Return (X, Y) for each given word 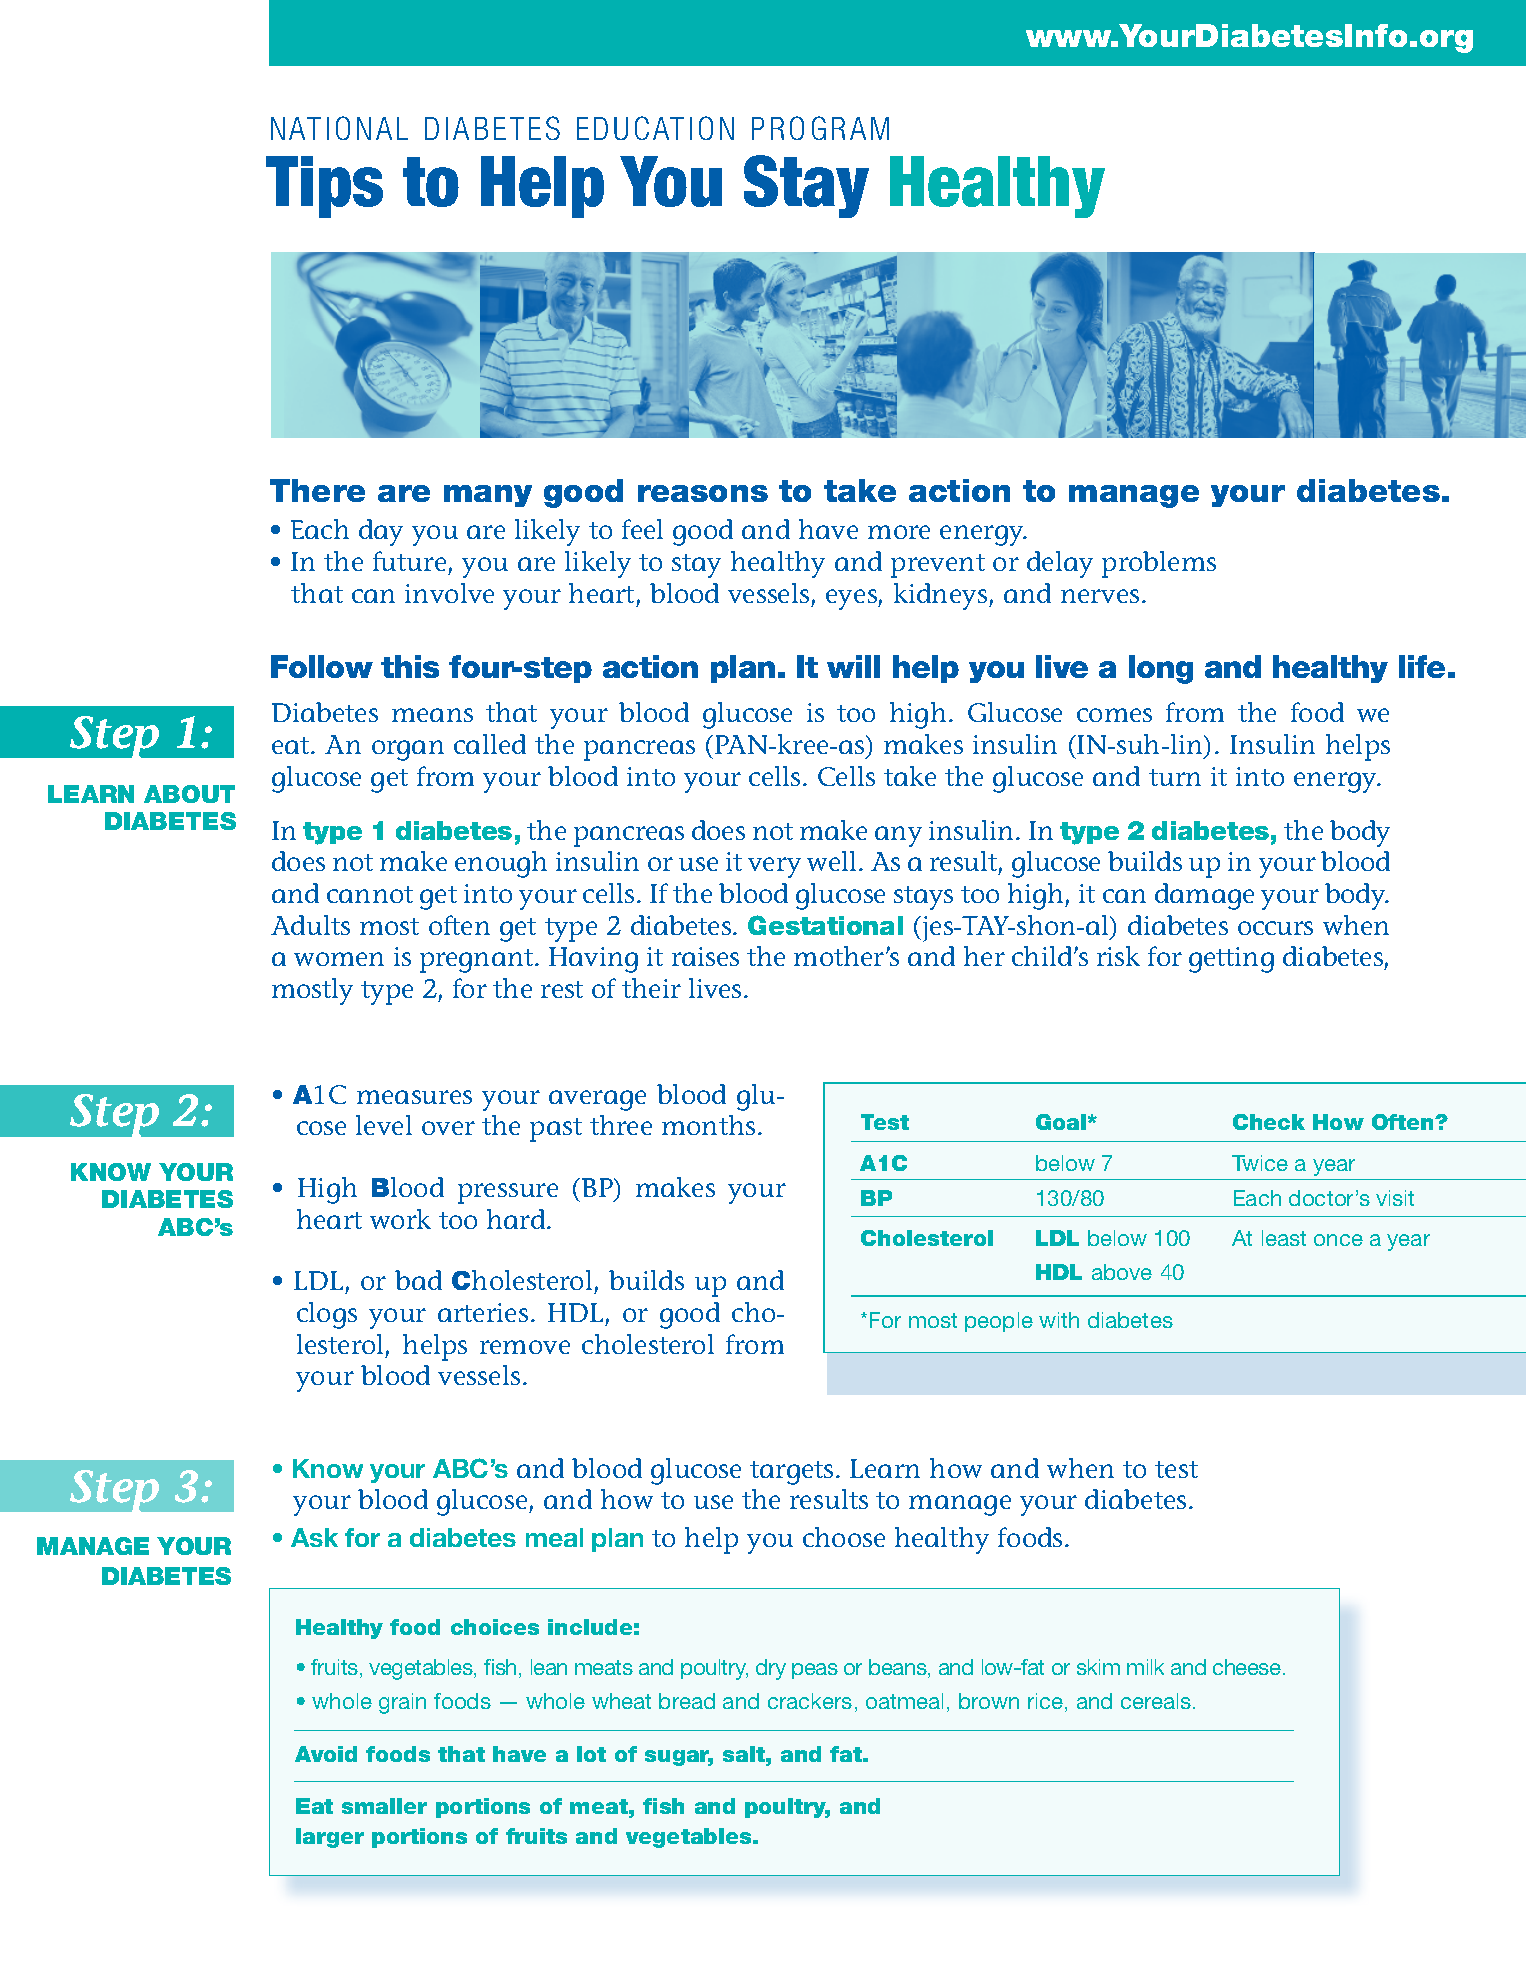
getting (1231, 960)
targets (791, 1473)
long (1161, 669)
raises (705, 956)
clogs (327, 1315)
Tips (324, 187)
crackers (810, 1701)
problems (1159, 564)
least (1284, 1238)
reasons (703, 493)
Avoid (326, 1754)
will (853, 666)
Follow (322, 666)
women (339, 959)
